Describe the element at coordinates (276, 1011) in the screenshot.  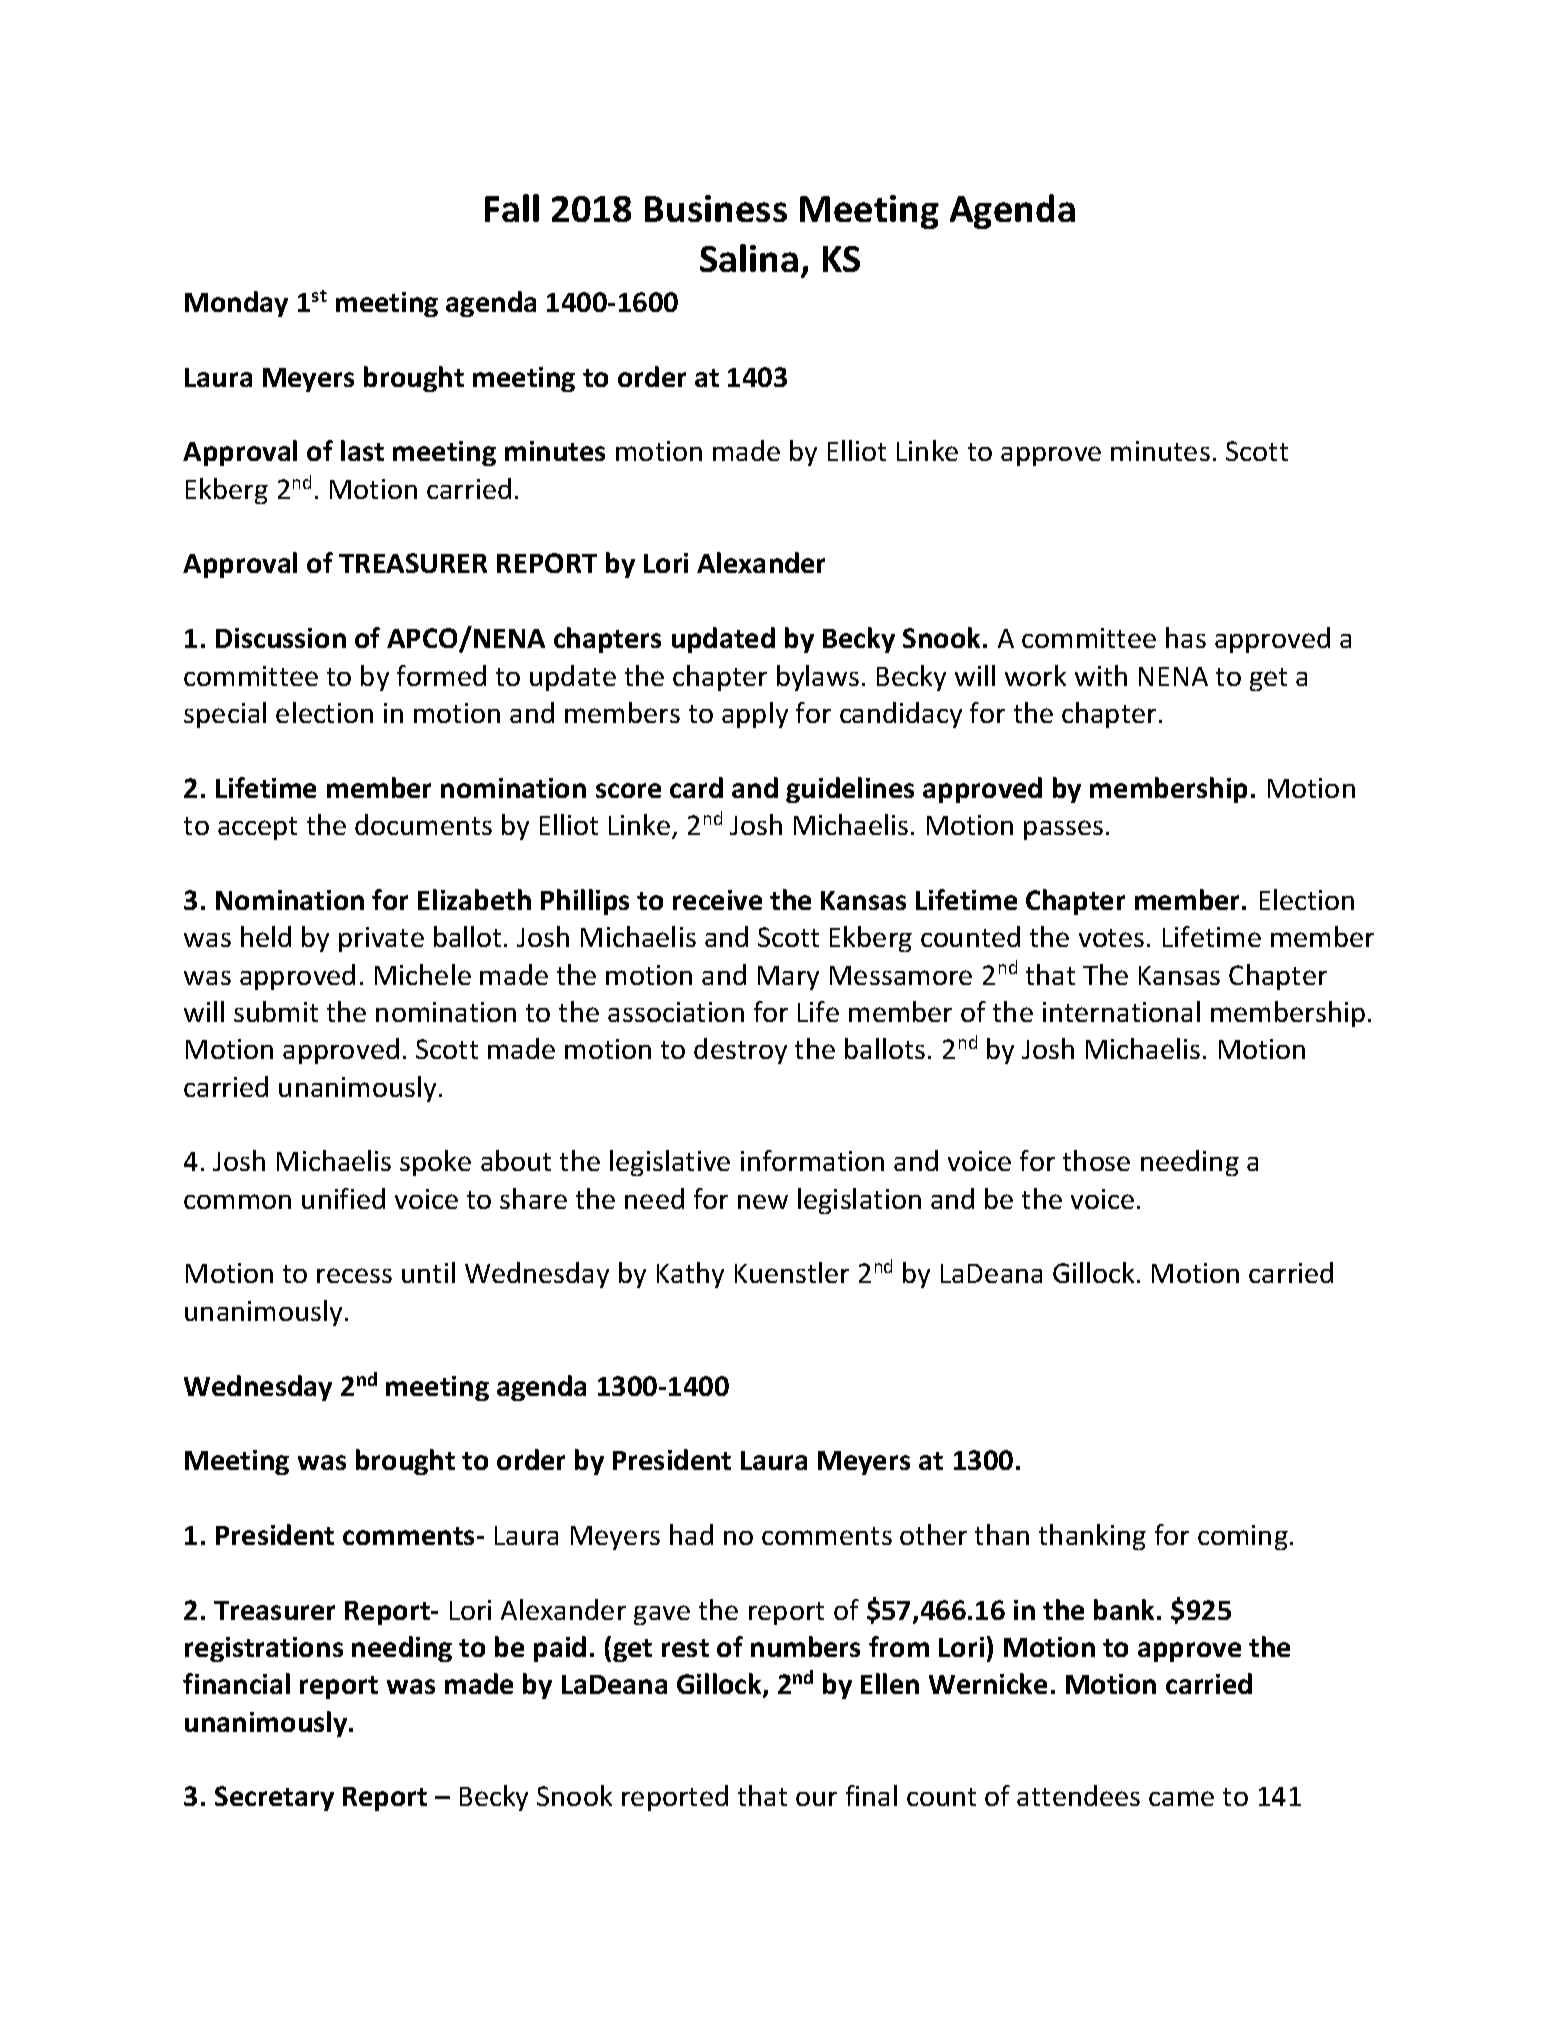
I see `submit` at that location.
